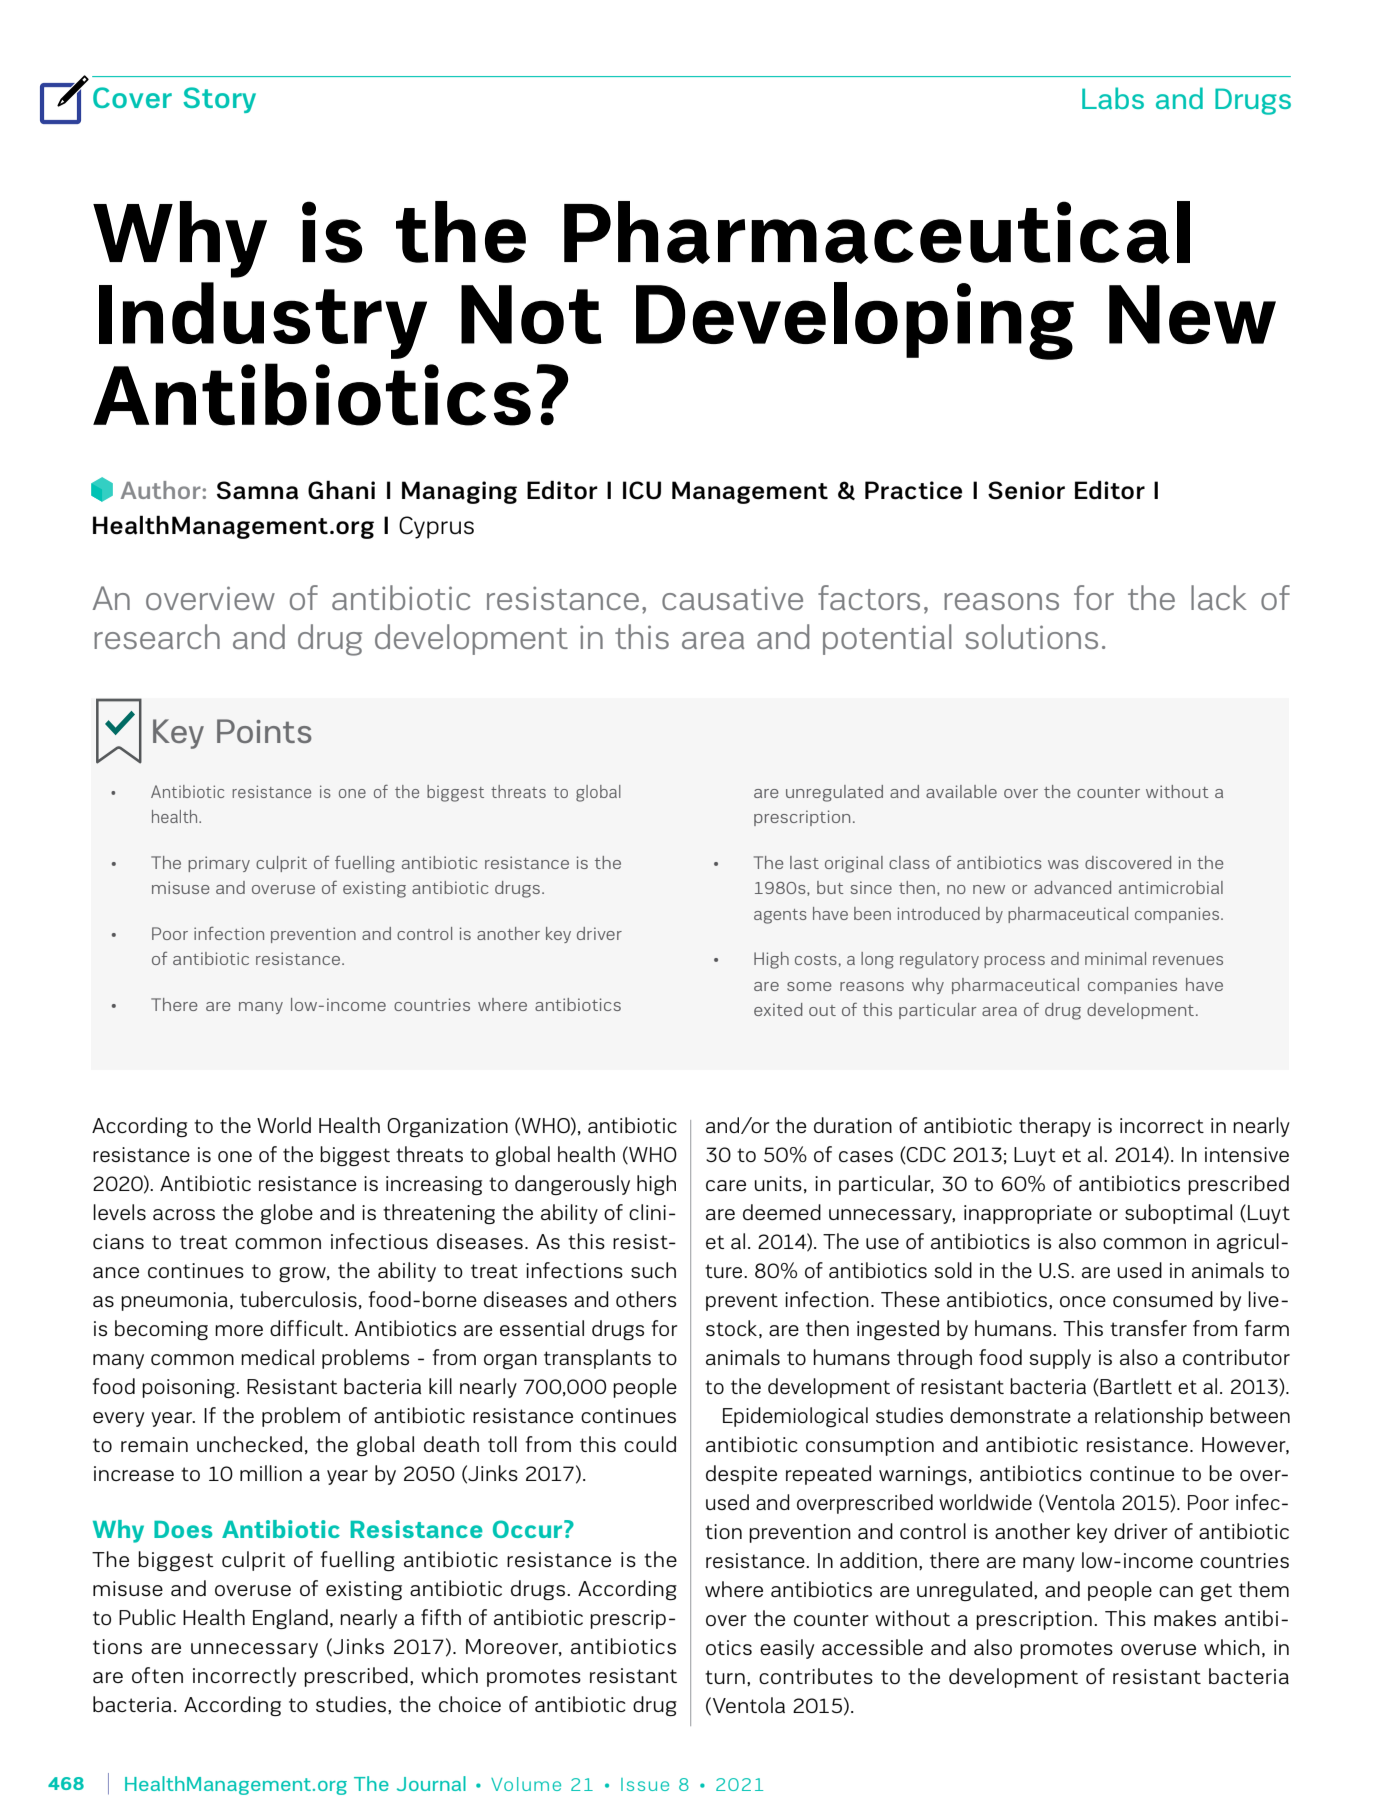 The width and height of the document is (1383, 1818). I want to click on Developing, so click(855, 321).
